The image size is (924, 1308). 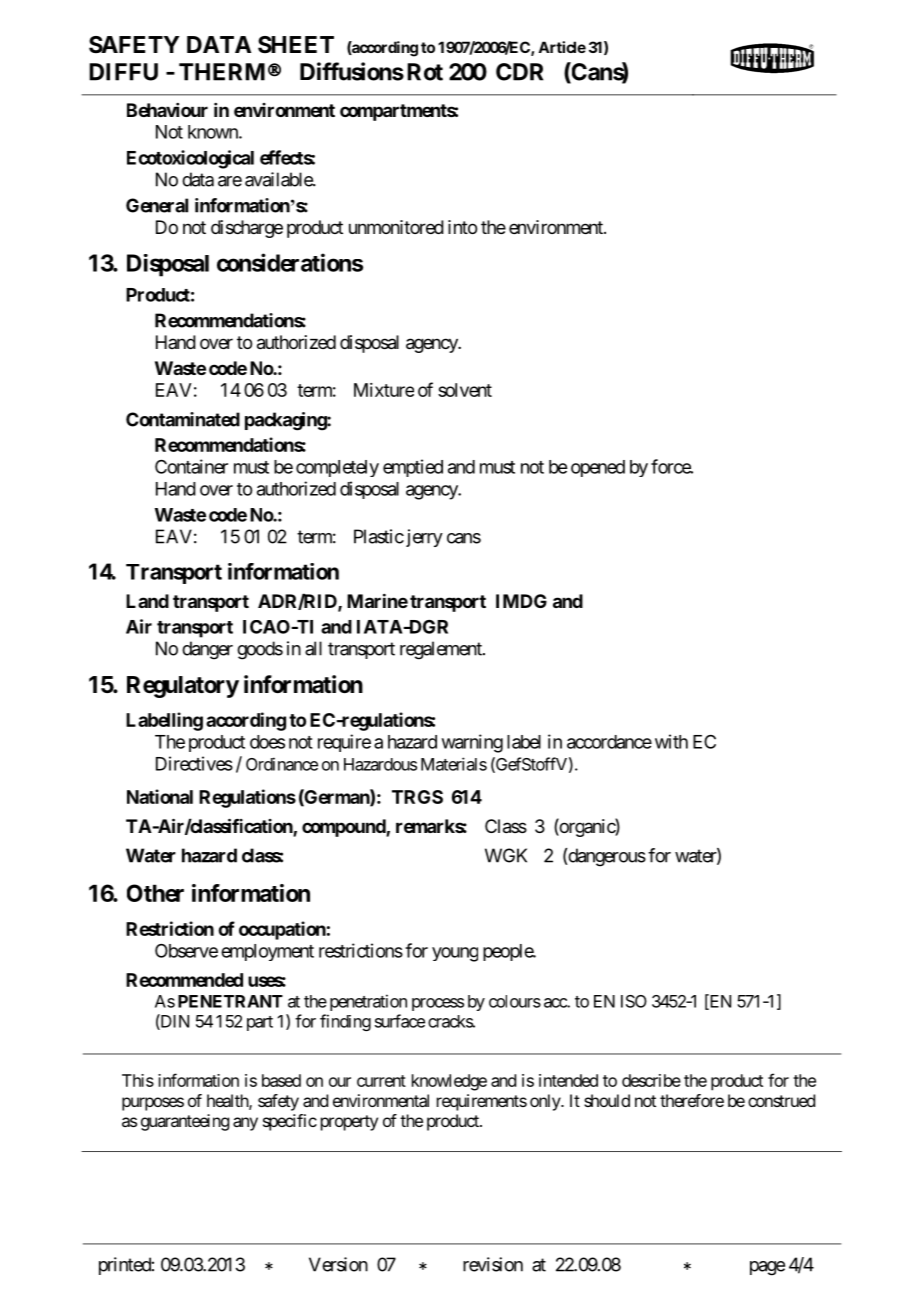 I want to click on THERM, so click(x=222, y=72).
